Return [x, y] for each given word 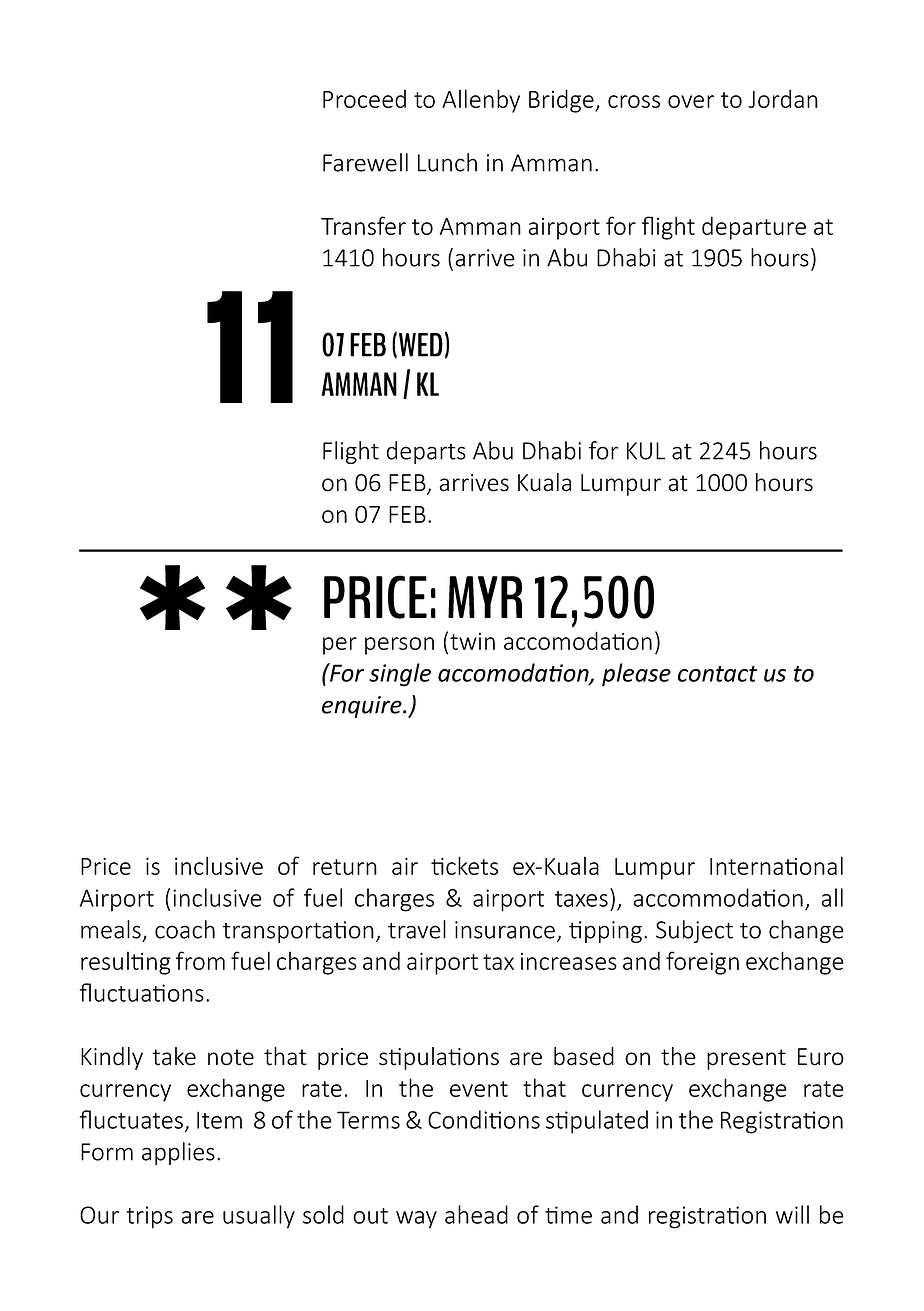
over [691, 101]
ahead [476, 1214]
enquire [363, 707]
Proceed [364, 99]
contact [717, 674]
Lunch [447, 162]
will [792, 1214]
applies [178, 1153]
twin [472, 641]
